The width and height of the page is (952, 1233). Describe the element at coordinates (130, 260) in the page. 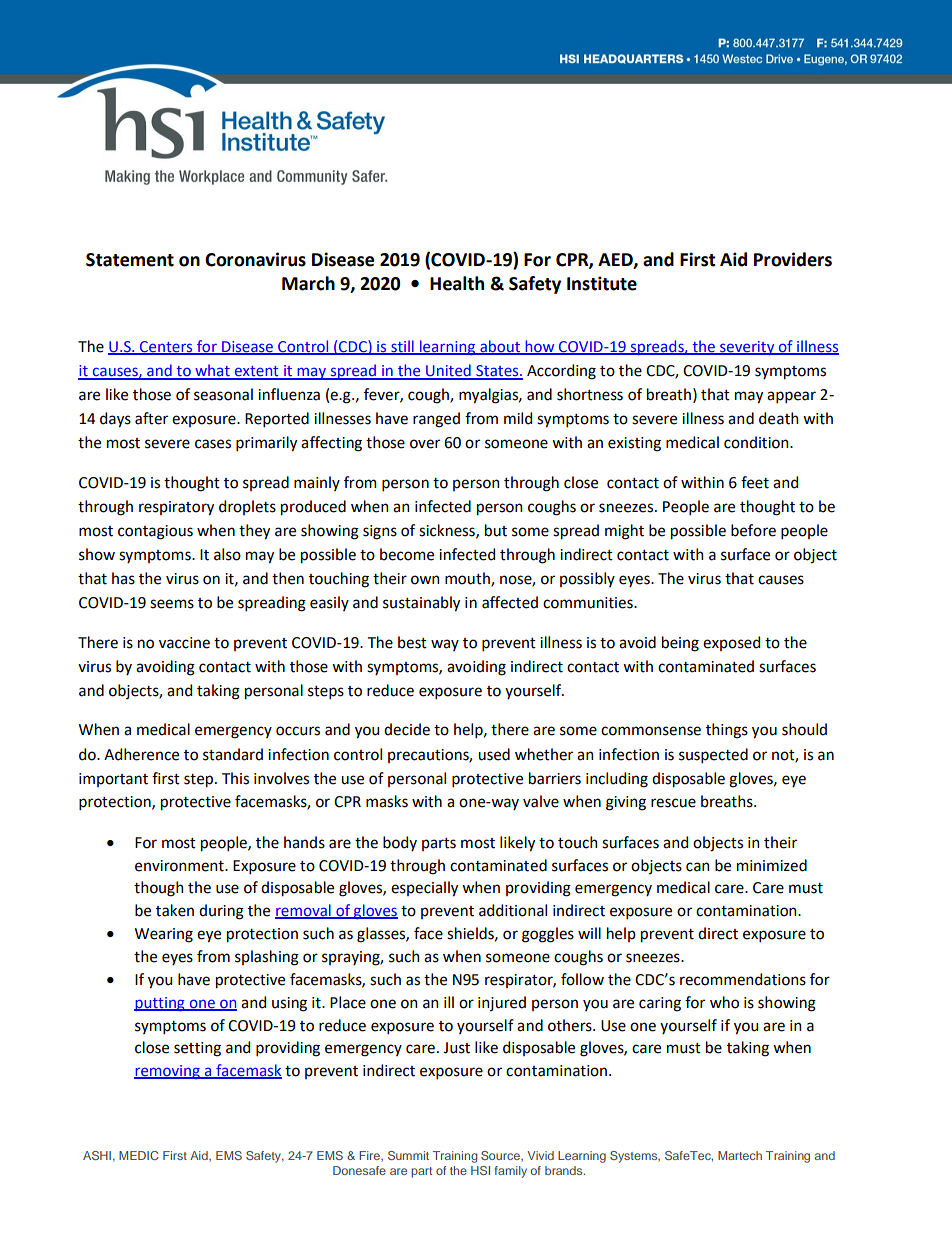

I see `Statement` at that location.
